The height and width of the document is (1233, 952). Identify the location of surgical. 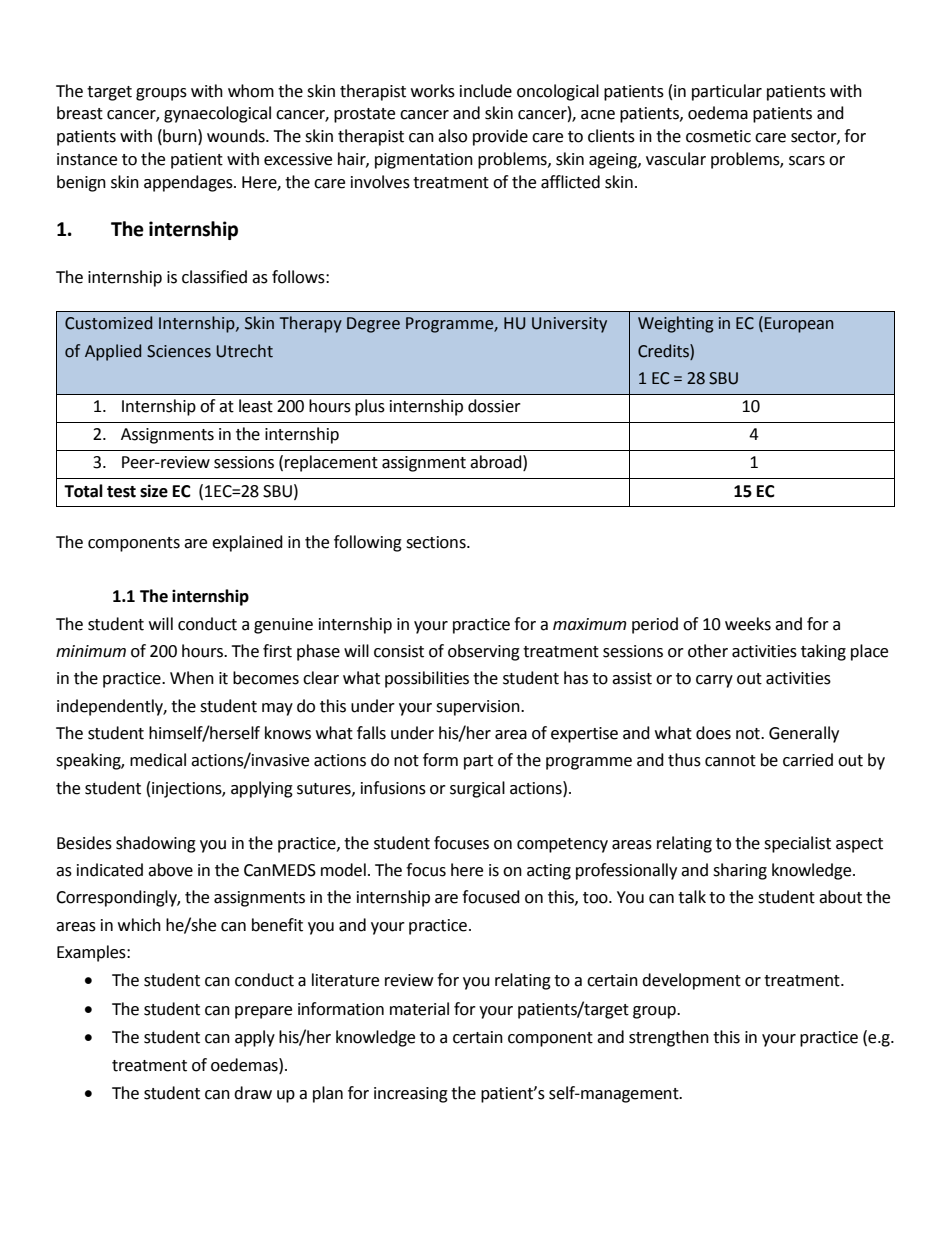
(477, 789).
